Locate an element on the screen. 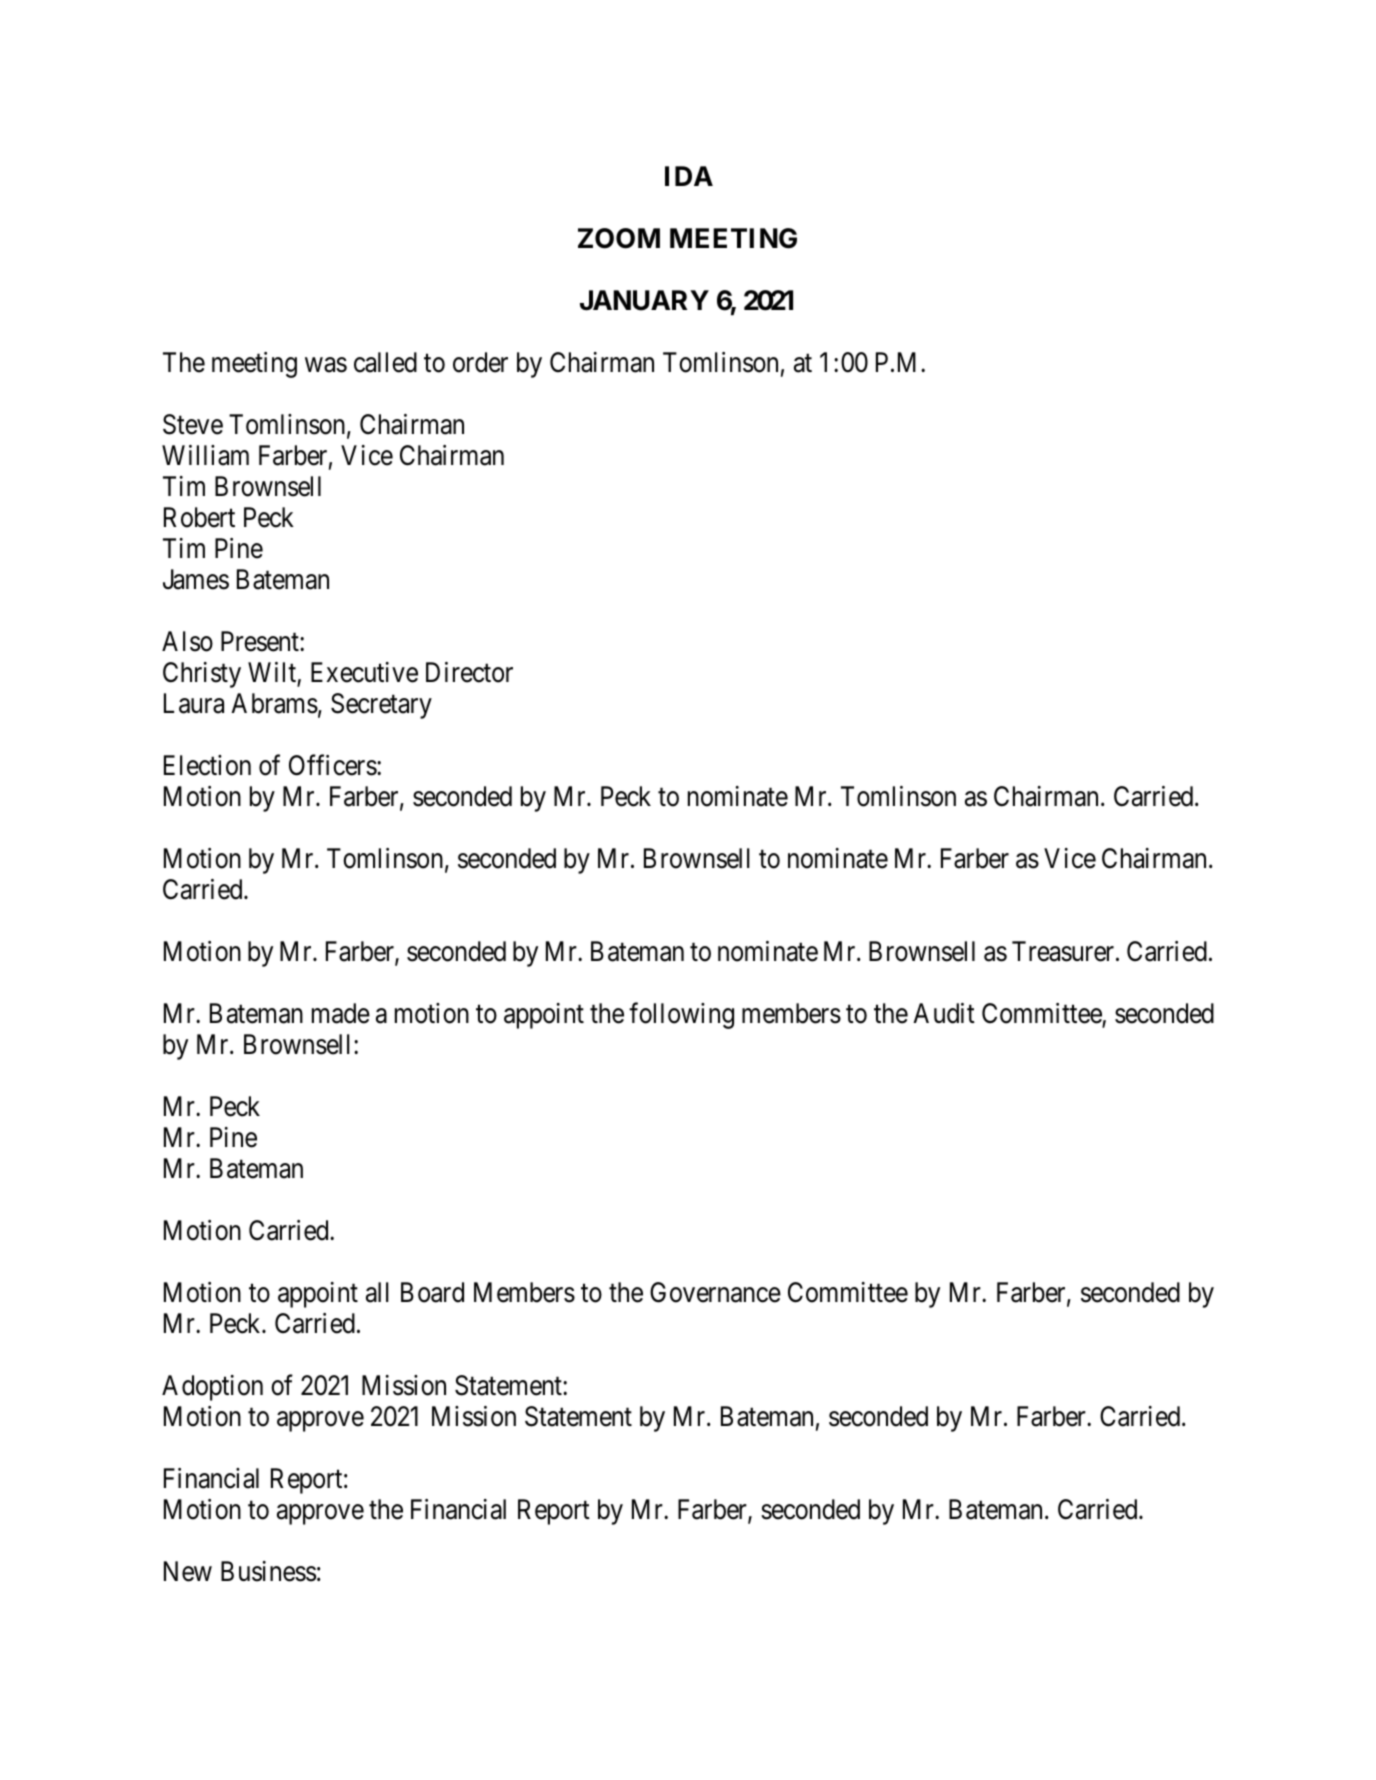  Business is located at coordinates (268, 1571).
